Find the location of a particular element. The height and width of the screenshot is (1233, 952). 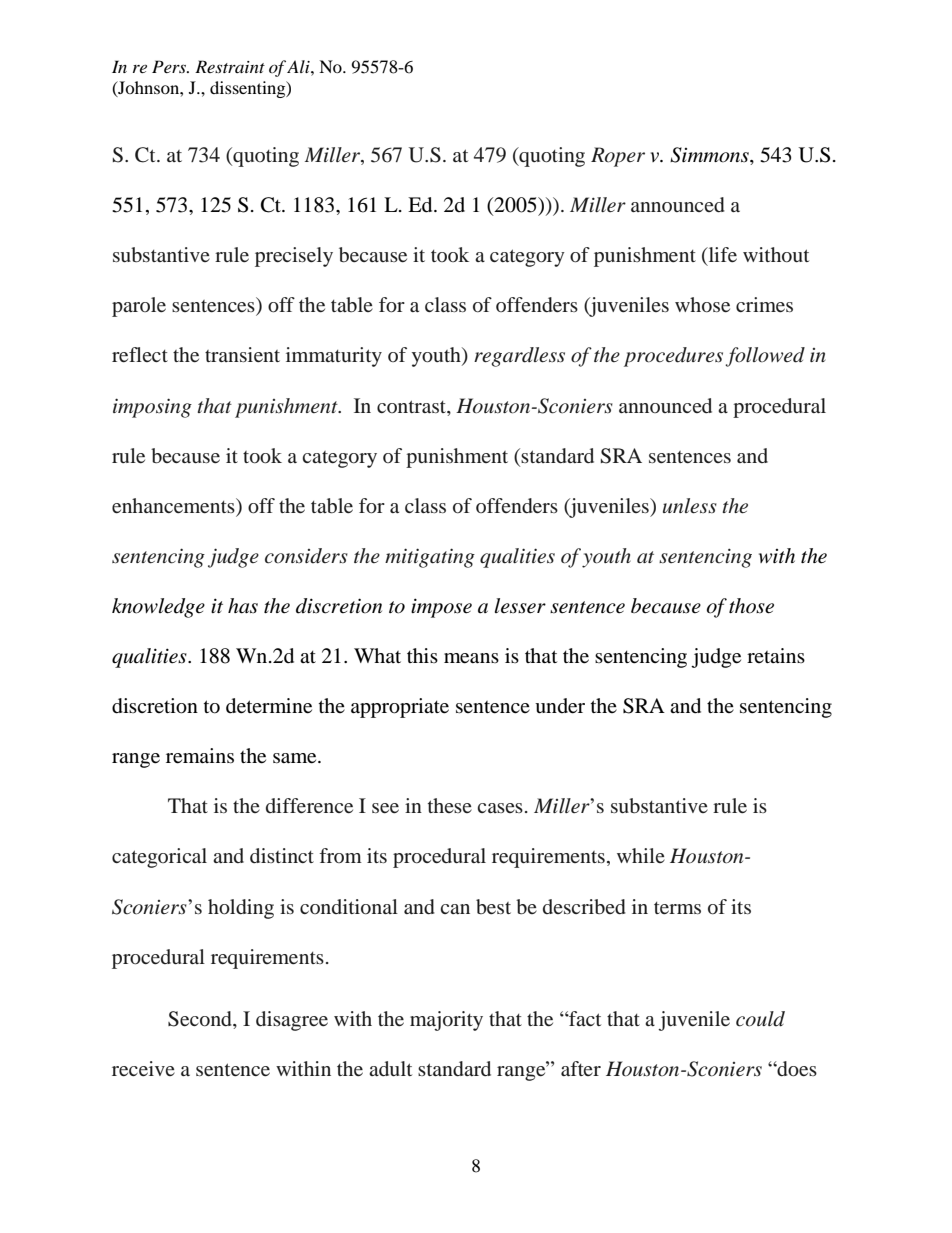

Restraint is located at coordinates (230, 66).
